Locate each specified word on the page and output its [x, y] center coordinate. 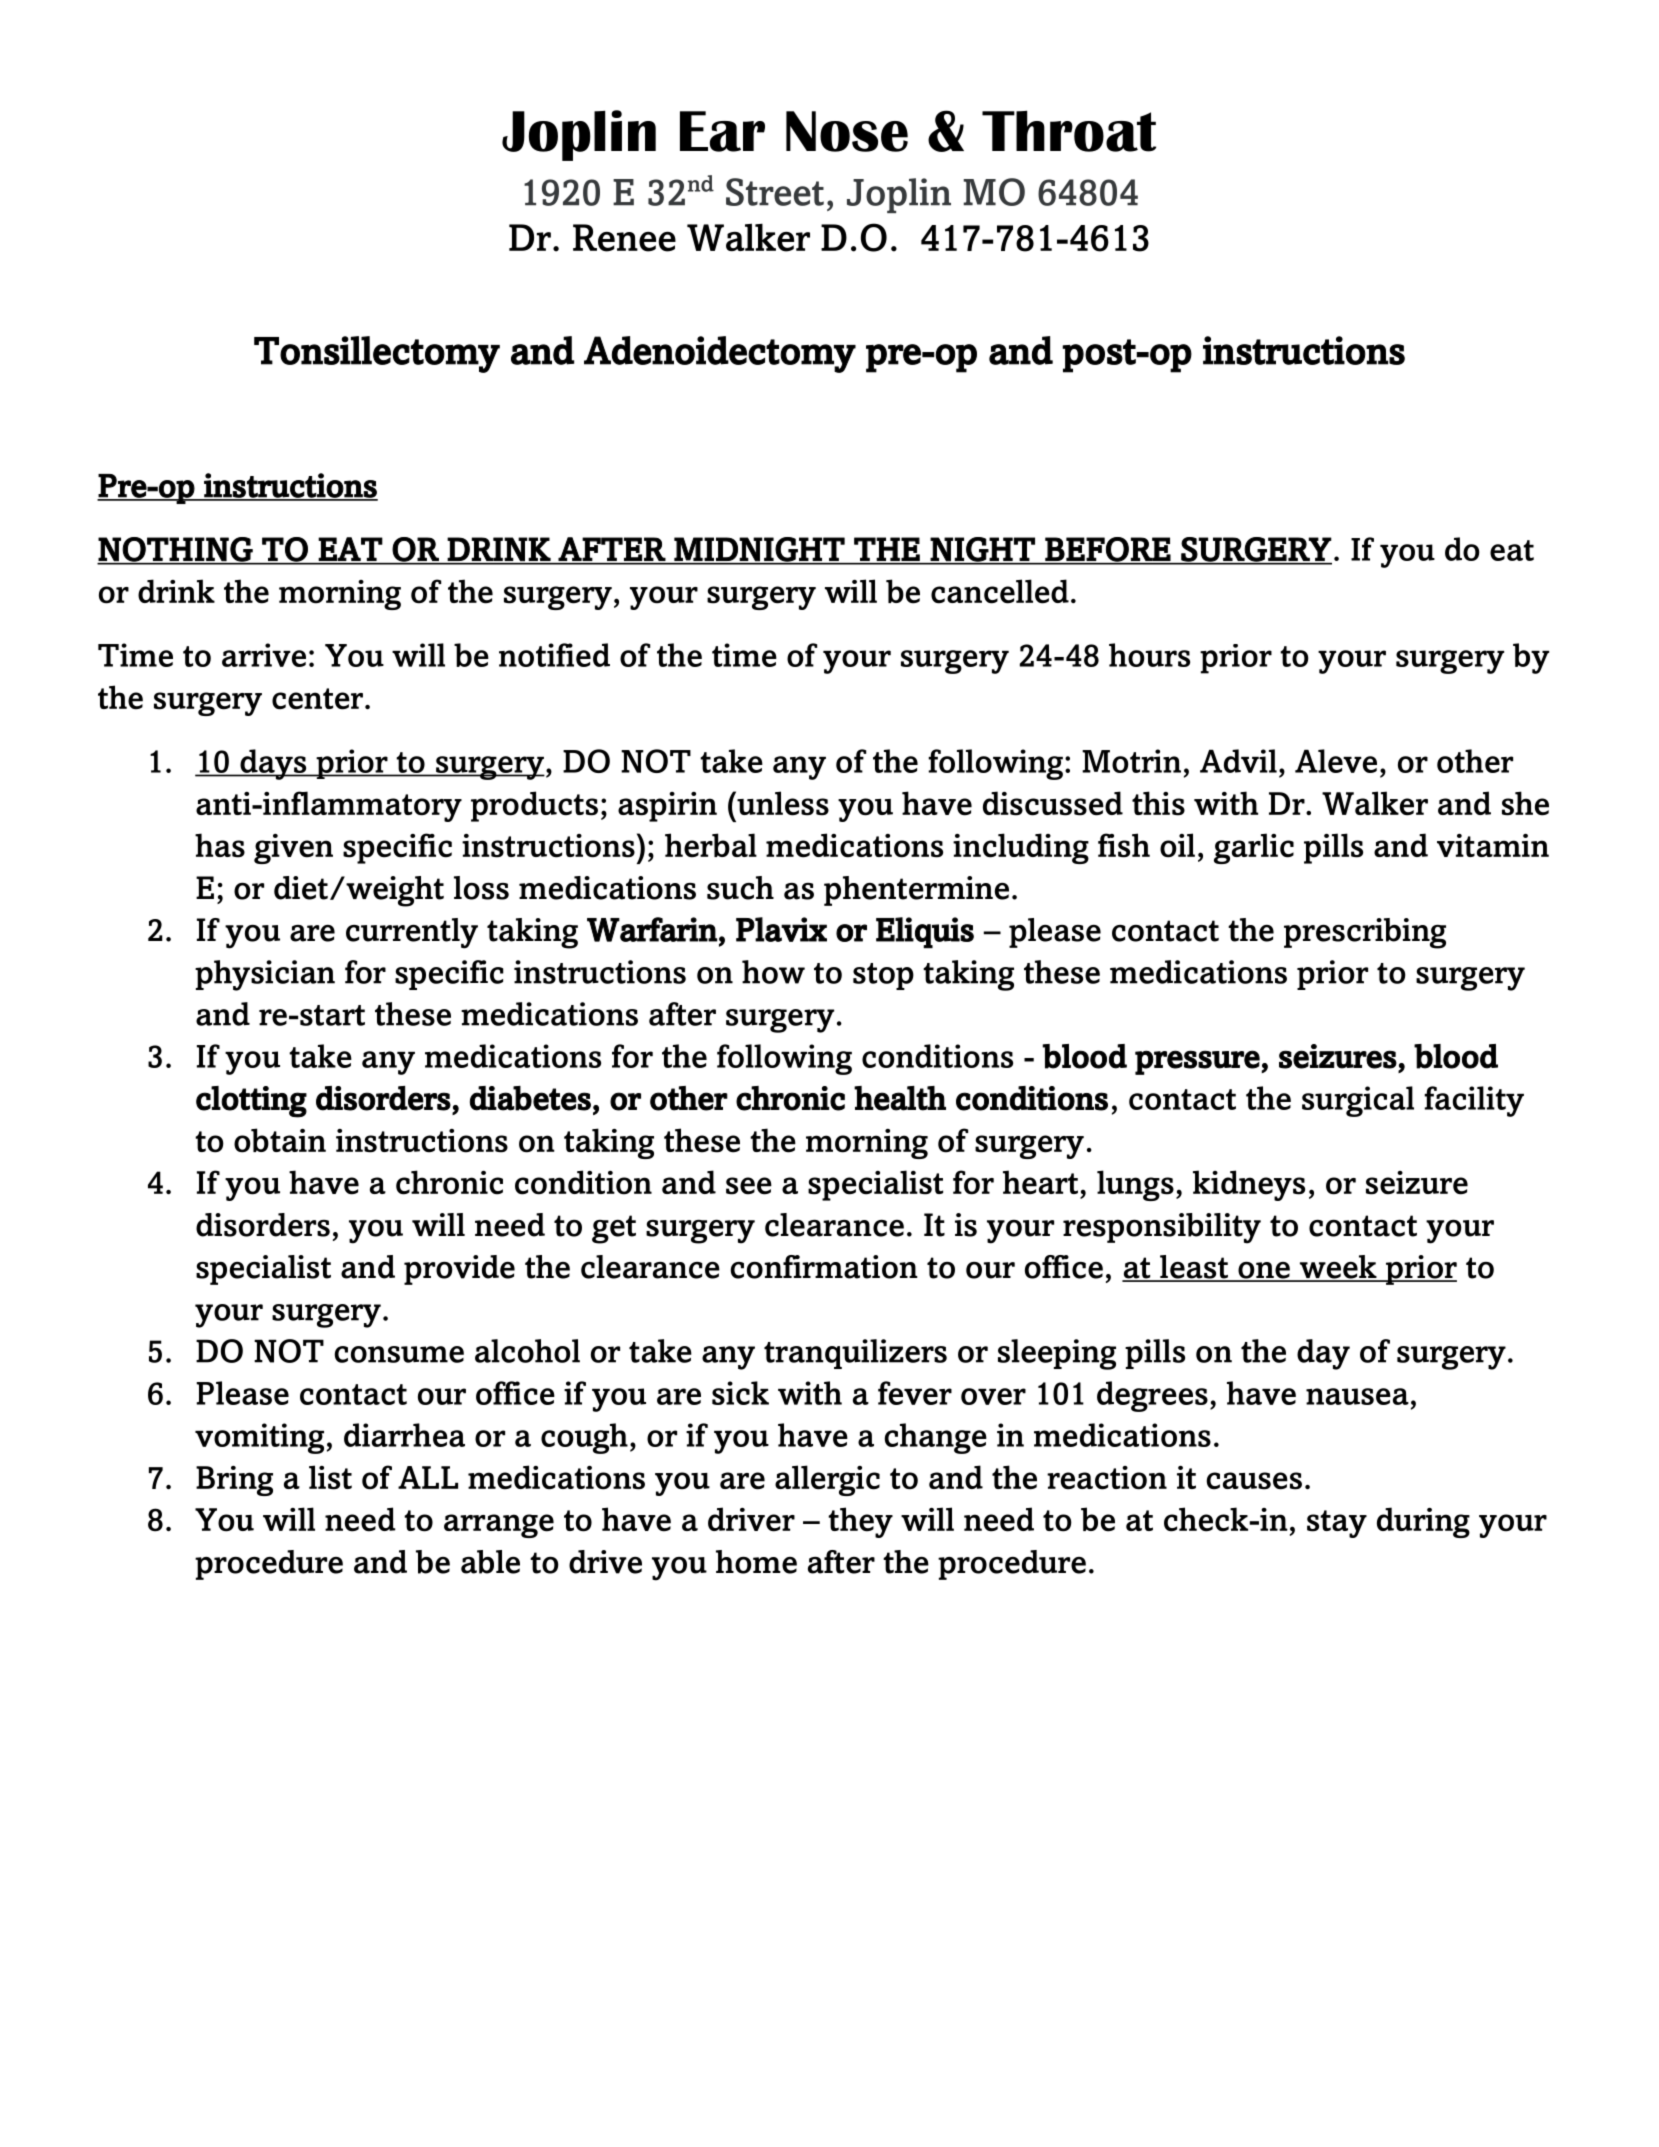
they [860, 1522]
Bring [234, 1481]
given [293, 849]
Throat [1069, 131]
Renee [624, 238]
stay [1337, 1524]
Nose [847, 131]
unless [782, 803]
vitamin [1493, 845]
